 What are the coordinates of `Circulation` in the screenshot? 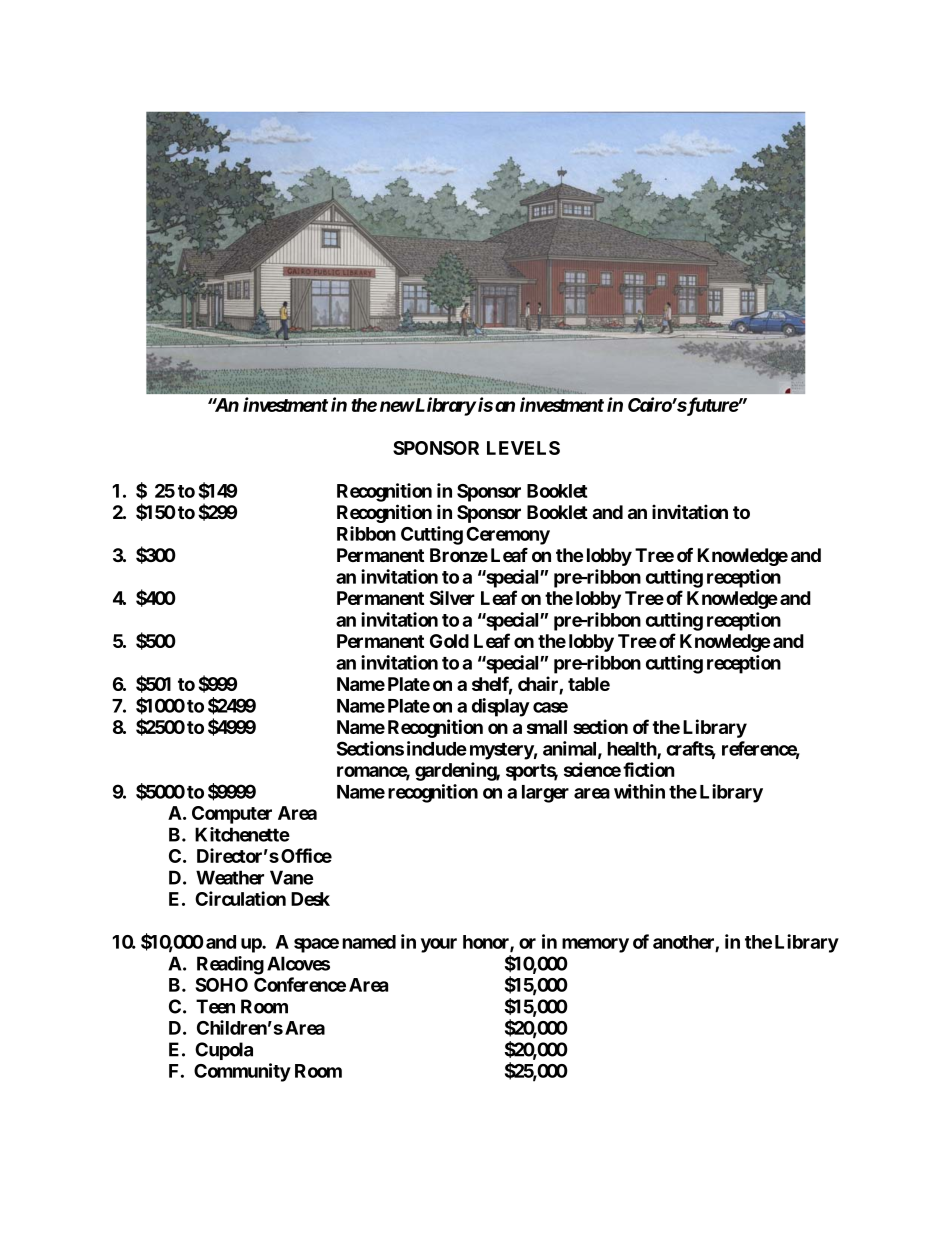 It's located at (240, 898).
